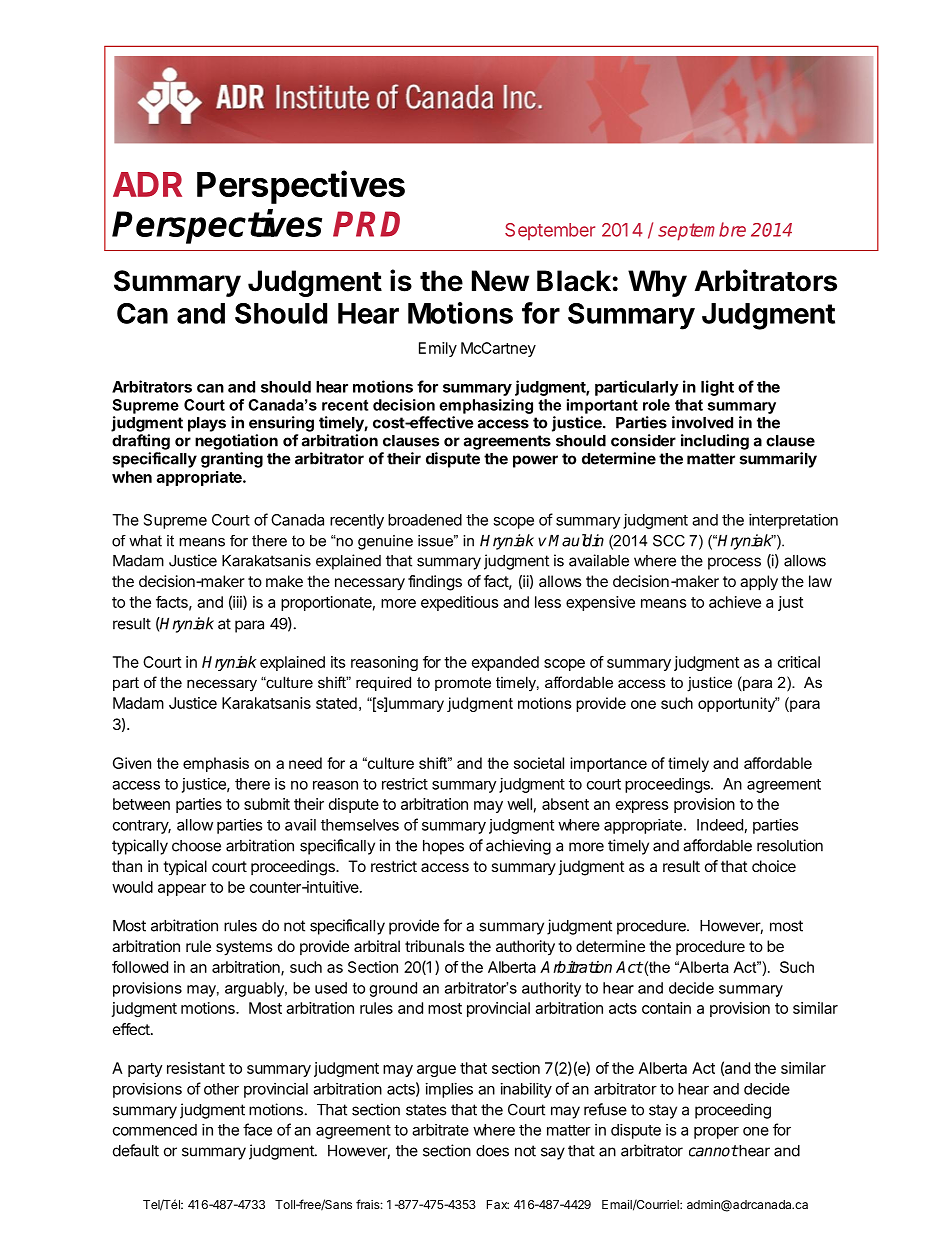 This screenshot has height=1233, width=952. What do you see at coordinates (216, 764) in the screenshot?
I see `emphasis` at bounding box center [216, 764].
